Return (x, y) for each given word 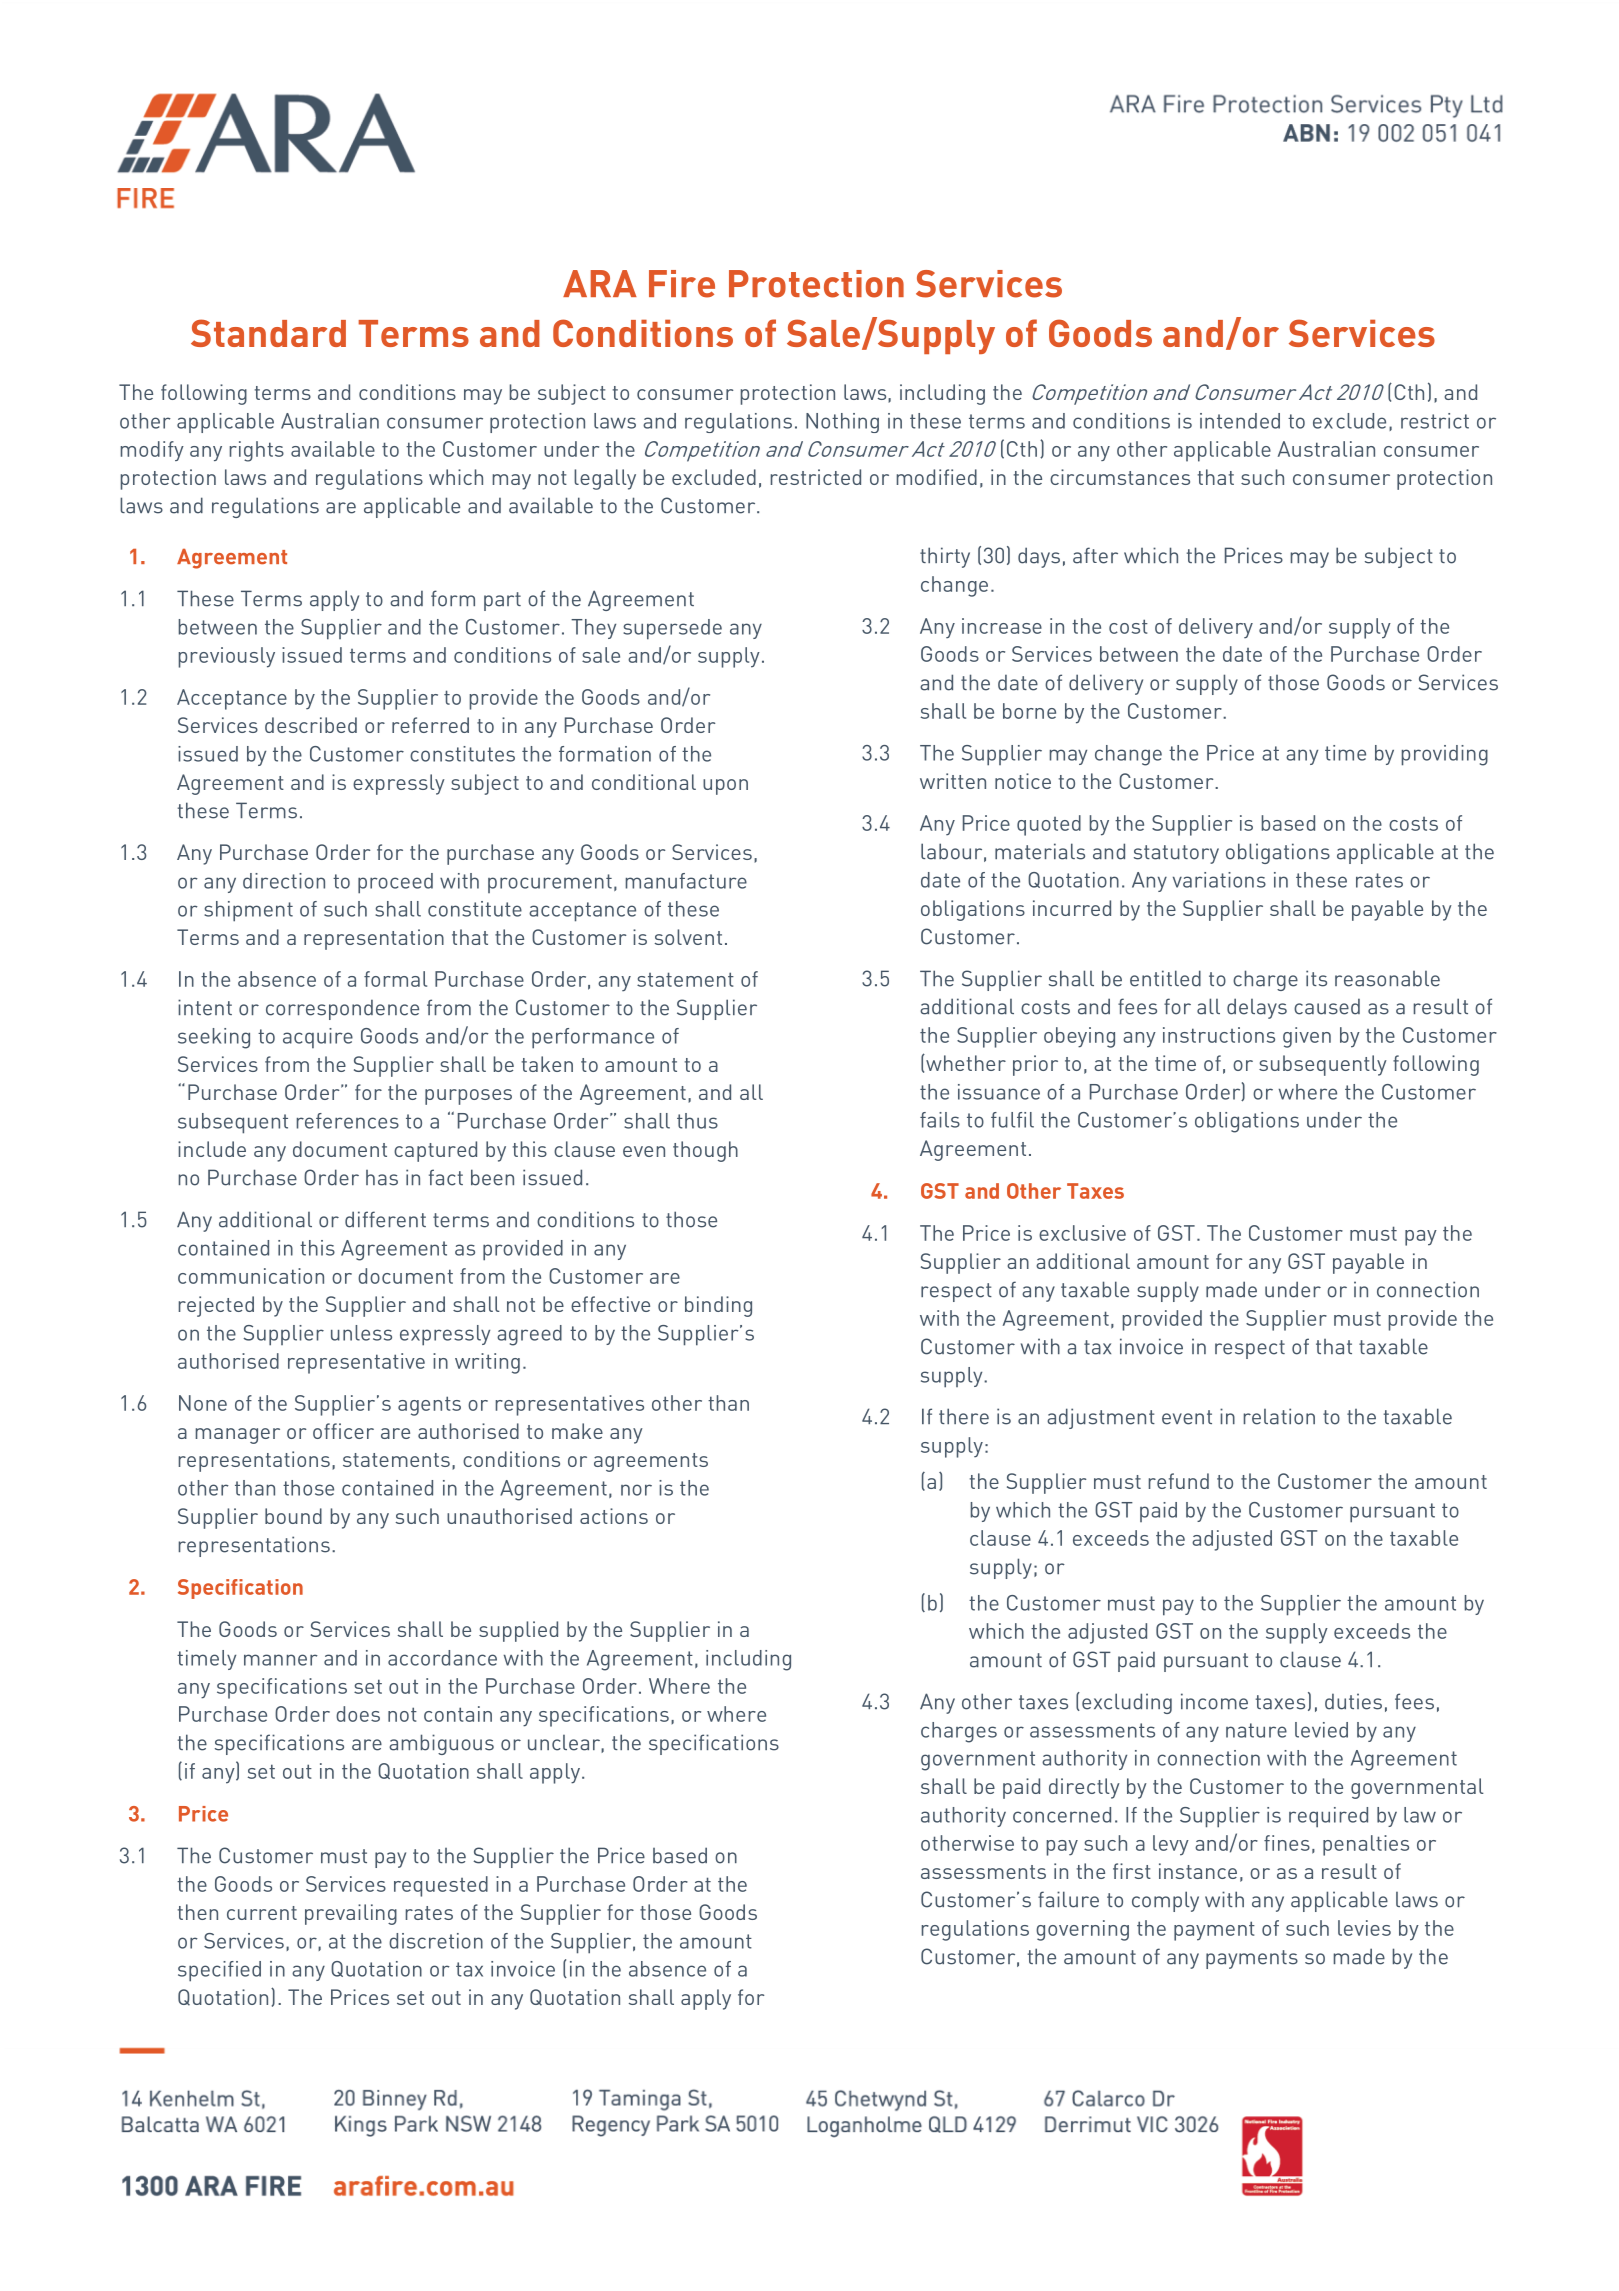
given (1307, 1037)
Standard (268, 333)
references (348, 1121)
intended (1240, 421)
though (705, 1151)
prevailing (351, 1914)
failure (1068, 1899)
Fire (682, 284)
